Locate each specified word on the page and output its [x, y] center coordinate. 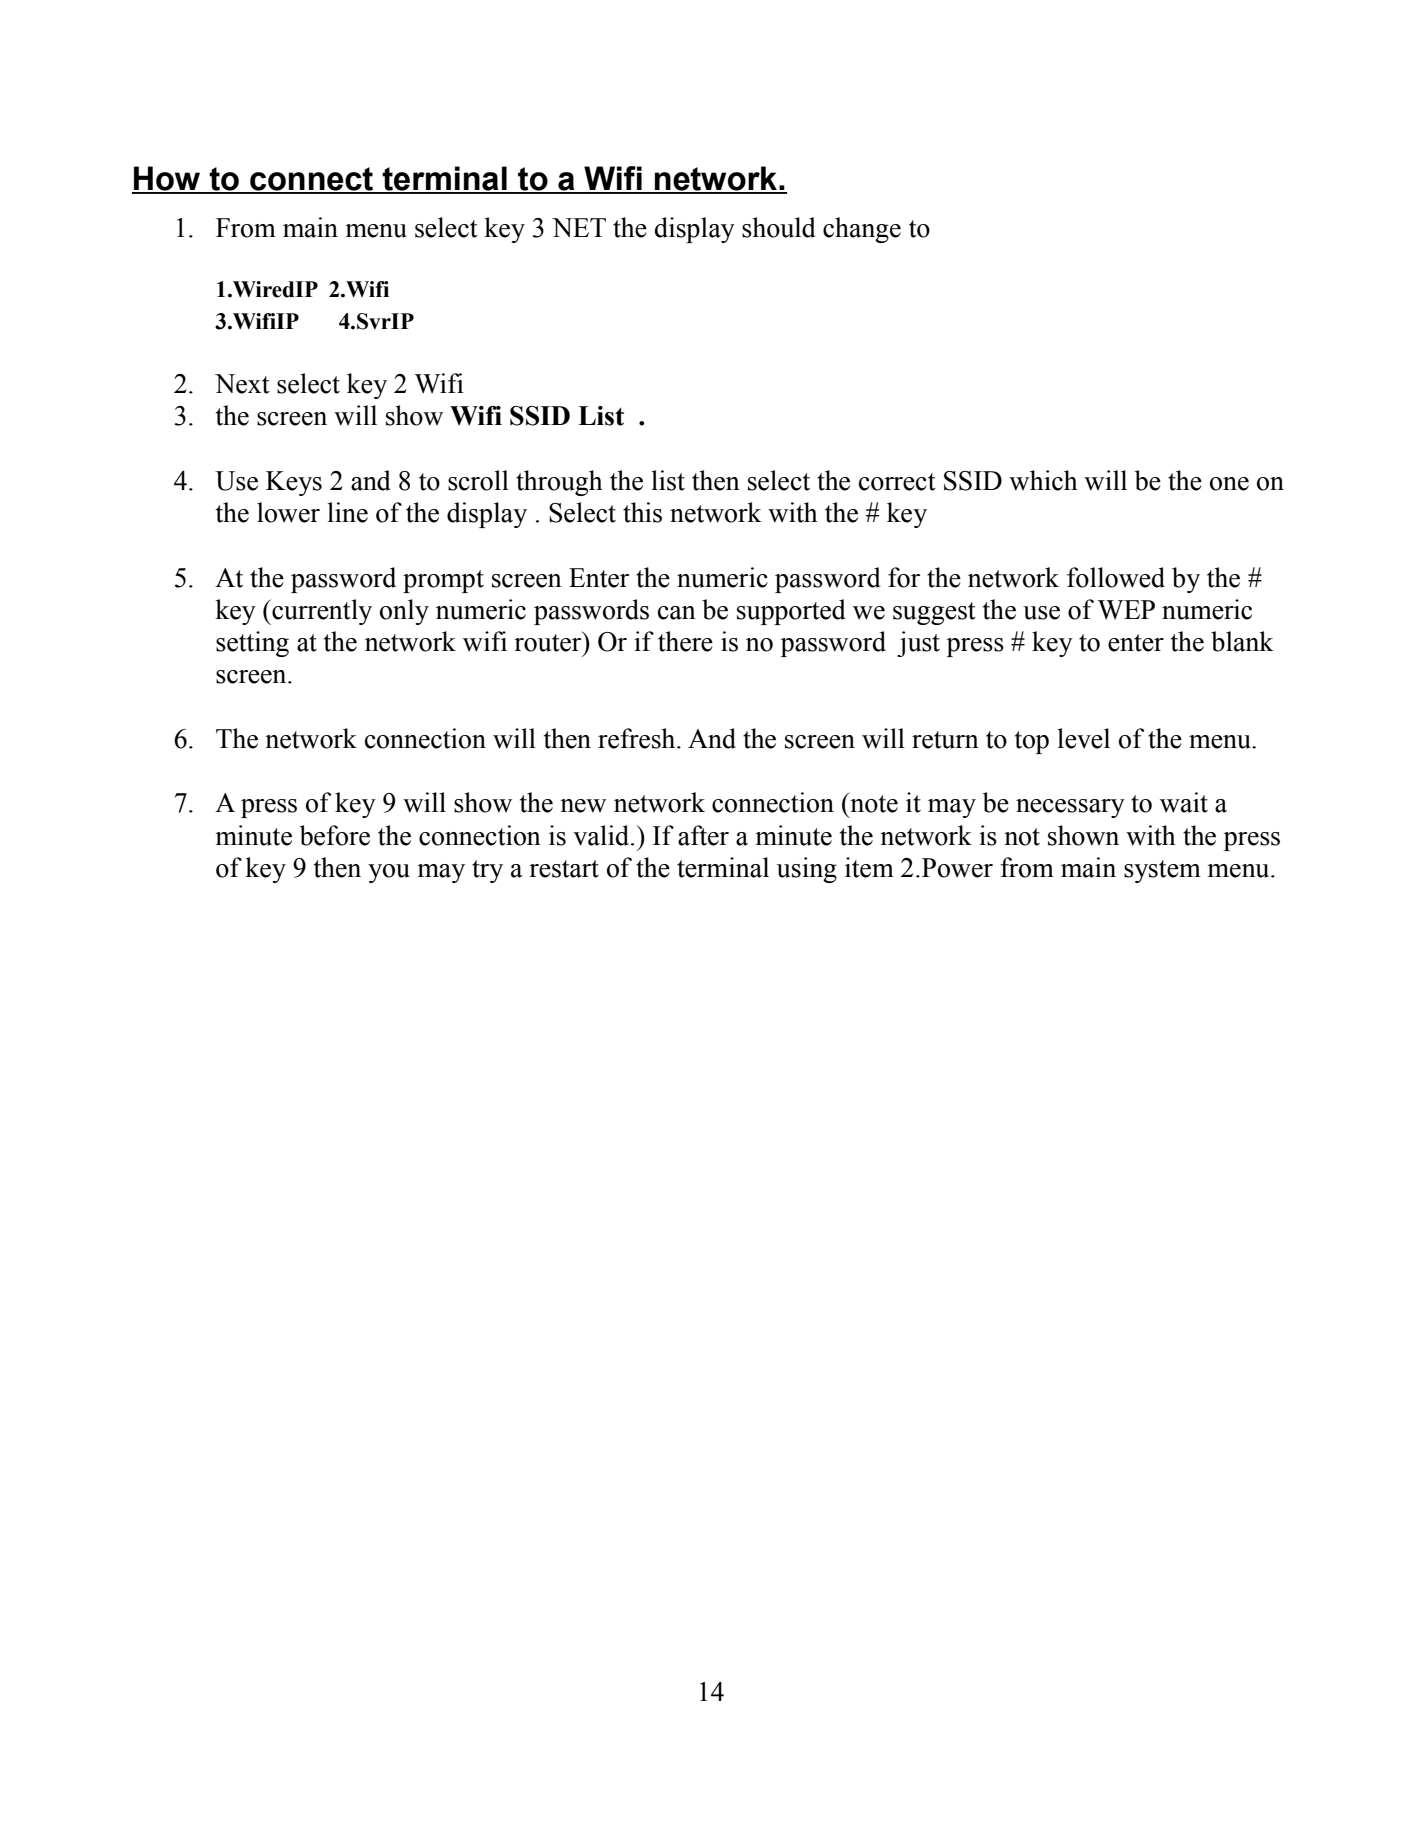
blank [1242, 641]
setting [252, 644]
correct [897, 482]
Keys [294, 483]
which [1043, 480]
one [1229, 484]
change [862, 230]
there [685, 641]
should [779, 227]
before [335, 835]
